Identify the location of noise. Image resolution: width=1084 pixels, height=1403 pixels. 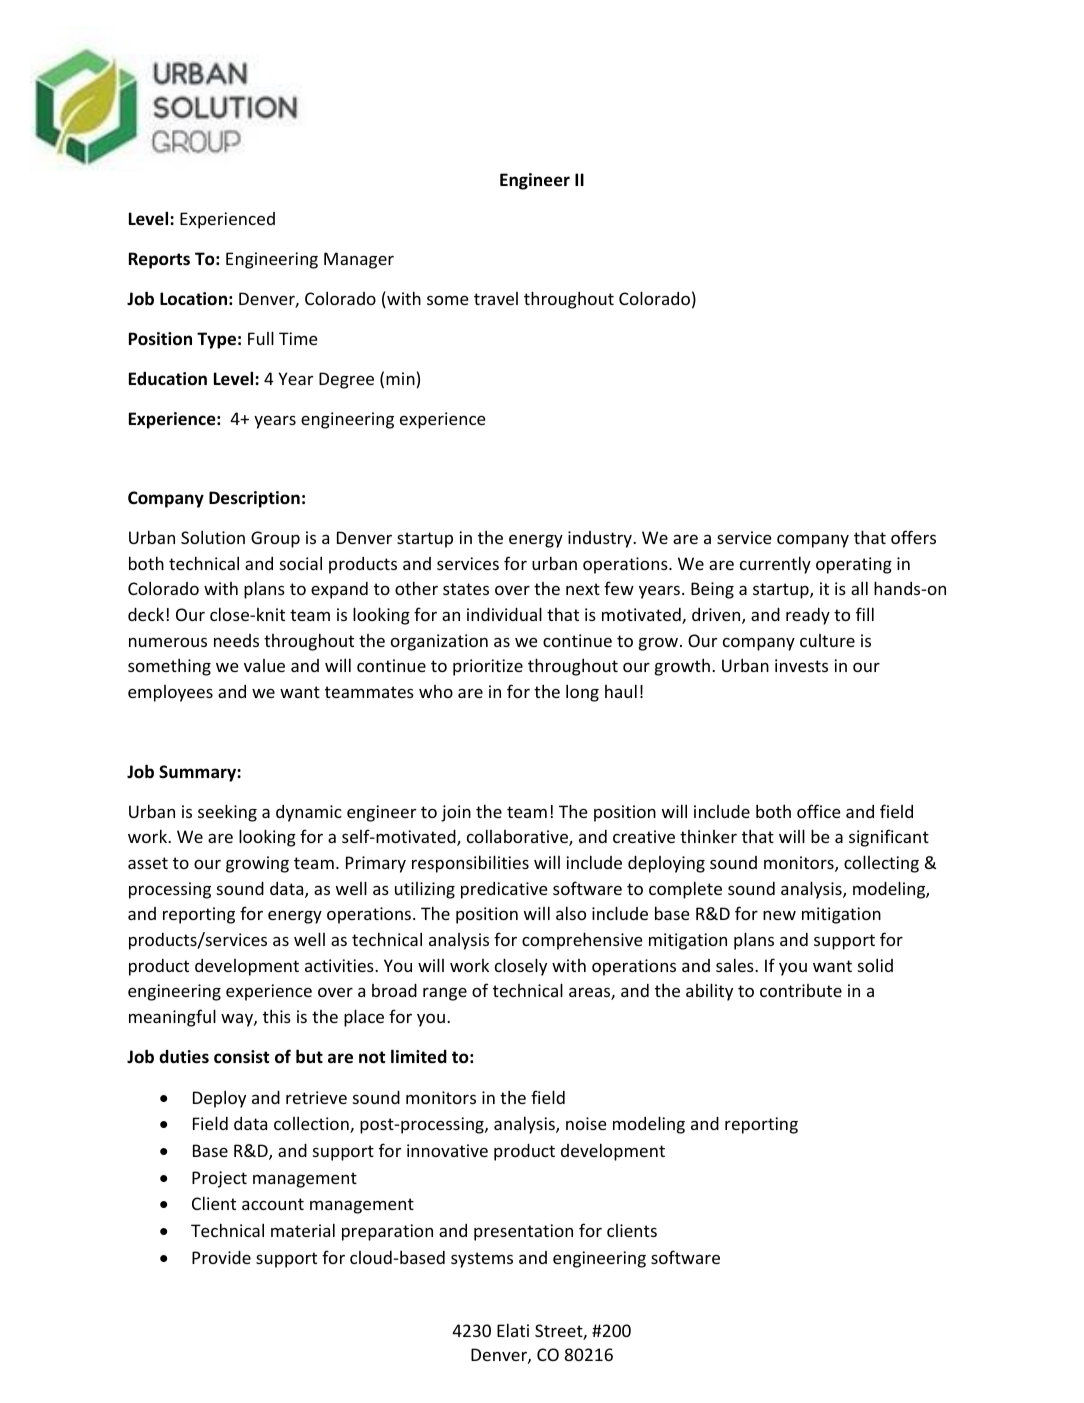
(586, 1123).
